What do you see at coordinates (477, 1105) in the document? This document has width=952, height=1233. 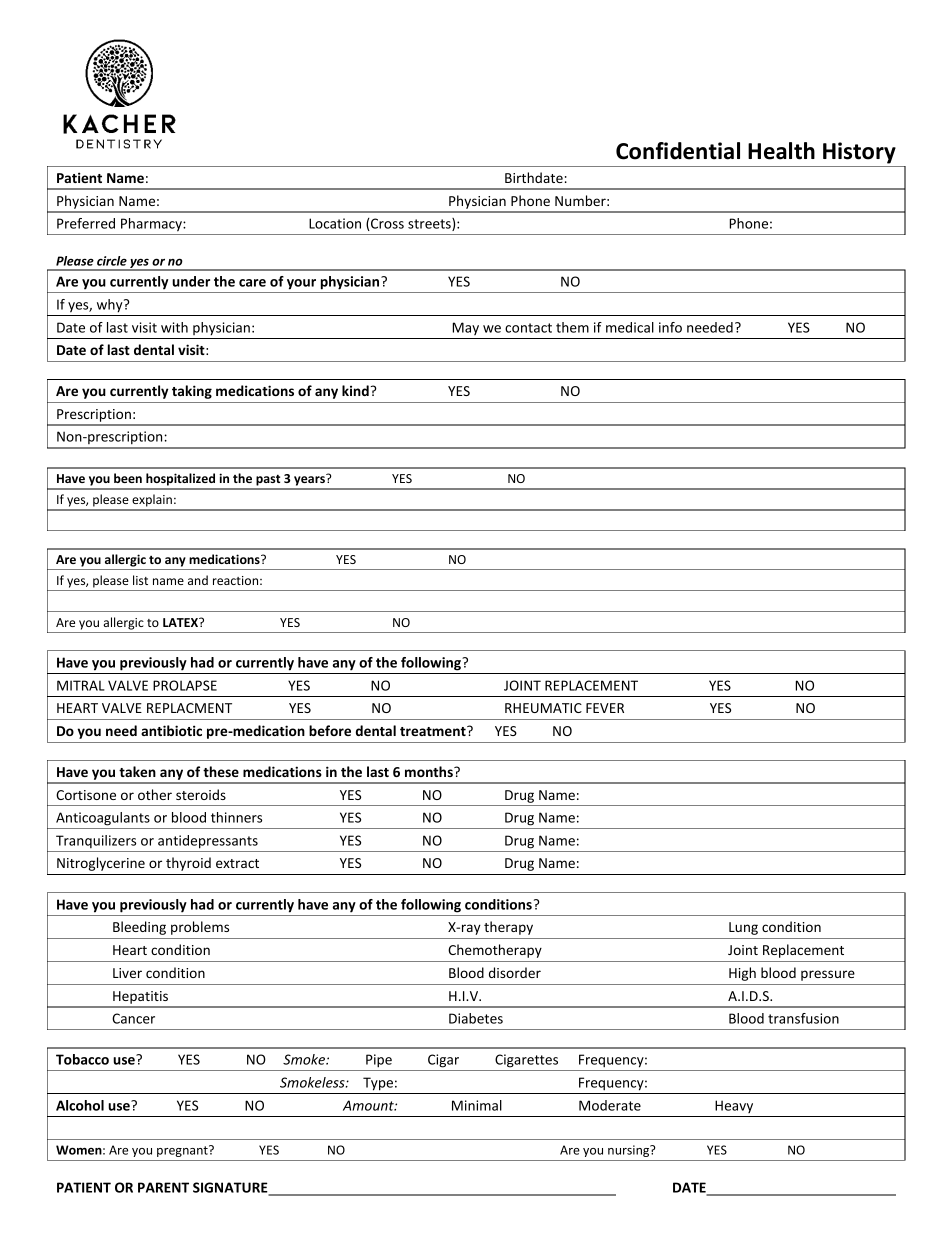 I see `Minimal` at bounding box center [477, 1105].
